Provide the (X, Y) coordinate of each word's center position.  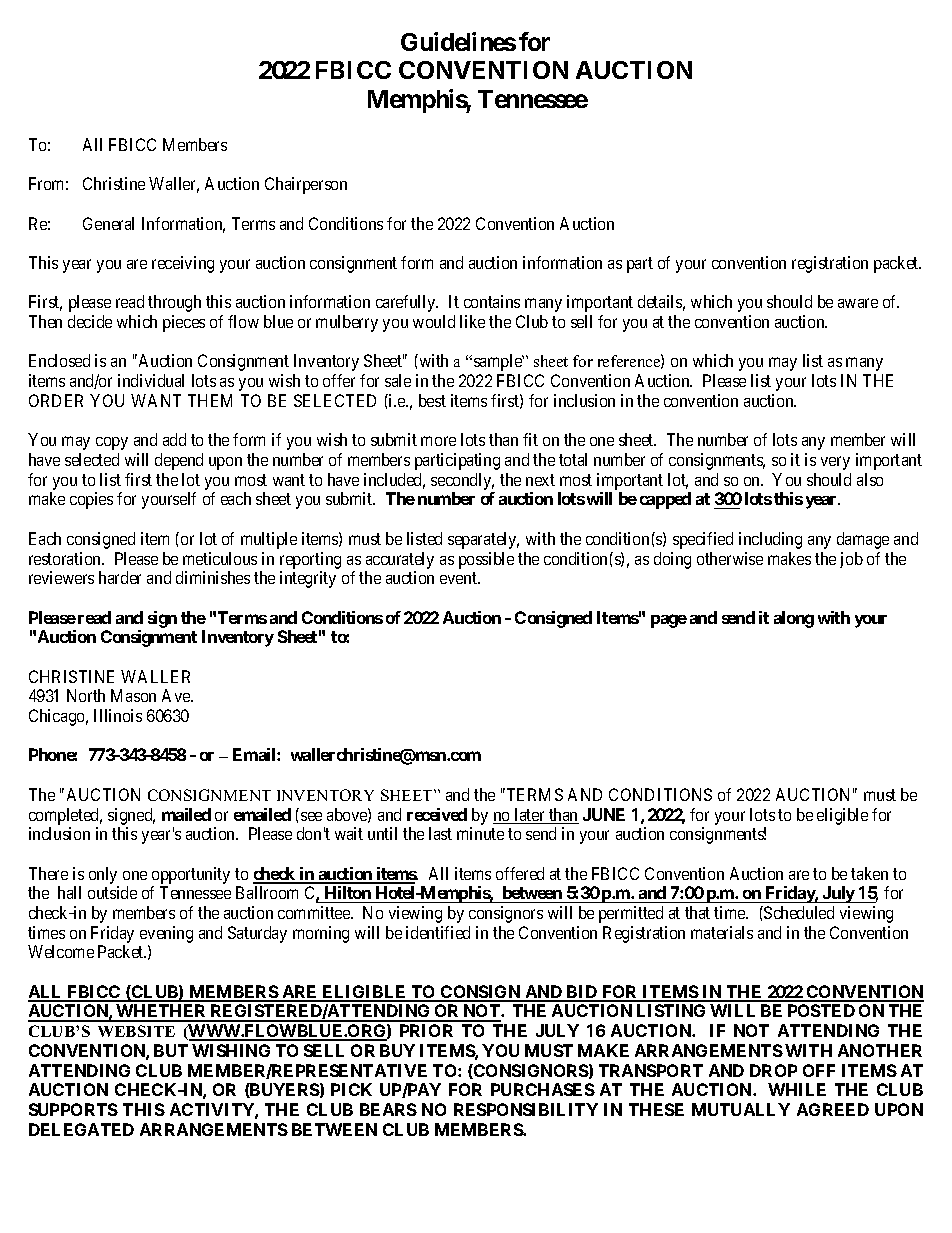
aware (858, 303)
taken (869, 873)
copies (91, 500)
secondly (462, 481)
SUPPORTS (73, 1109)
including (770, 540)
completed (65, 816)
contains (492, 301)
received (437, 814)
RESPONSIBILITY (526, 1109)
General (108, 223)
